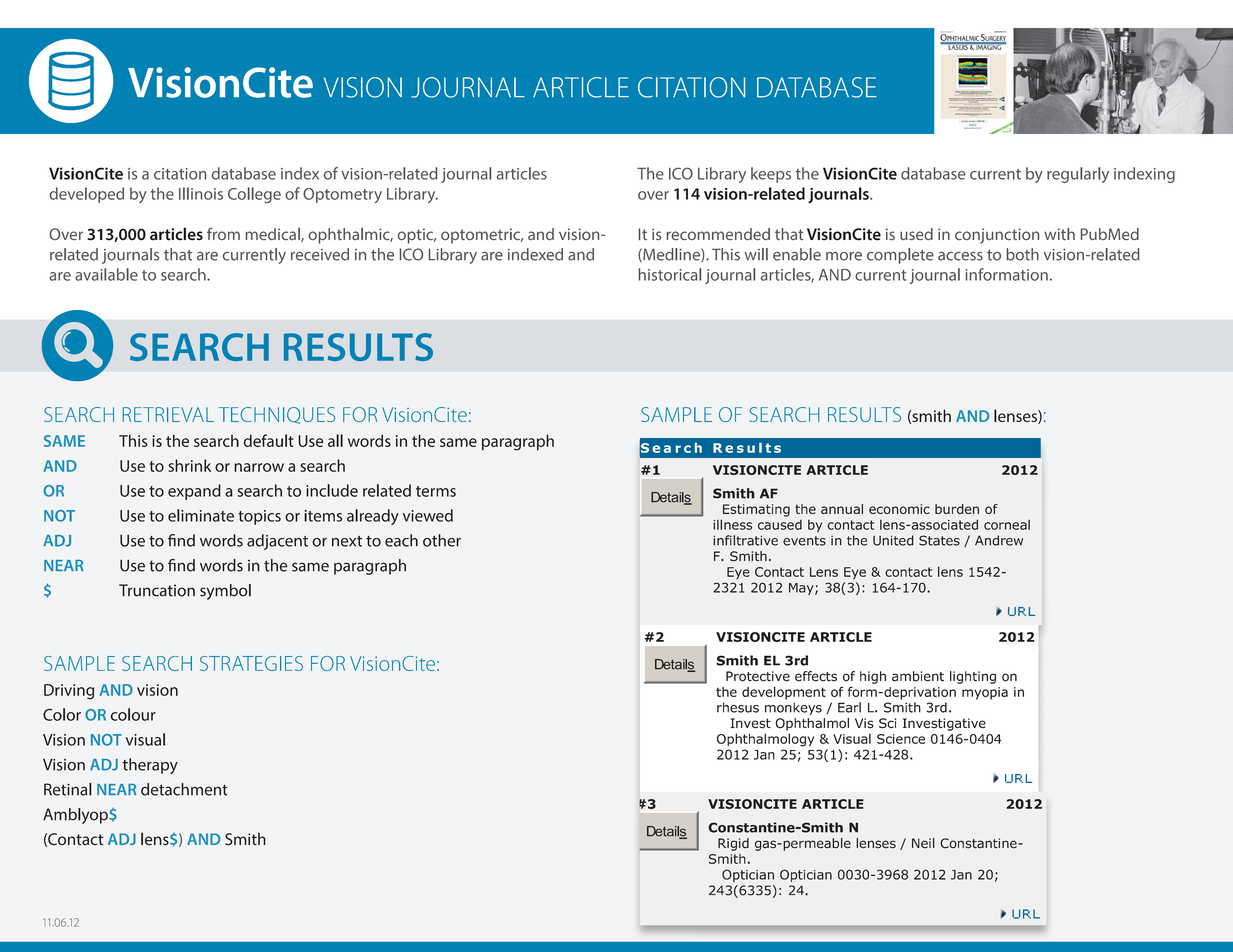 This image has height=952, width=1233. What do you see at coordinates (733, 844) in the image?
I see `Rigid` at bounding box center [733, 844].
